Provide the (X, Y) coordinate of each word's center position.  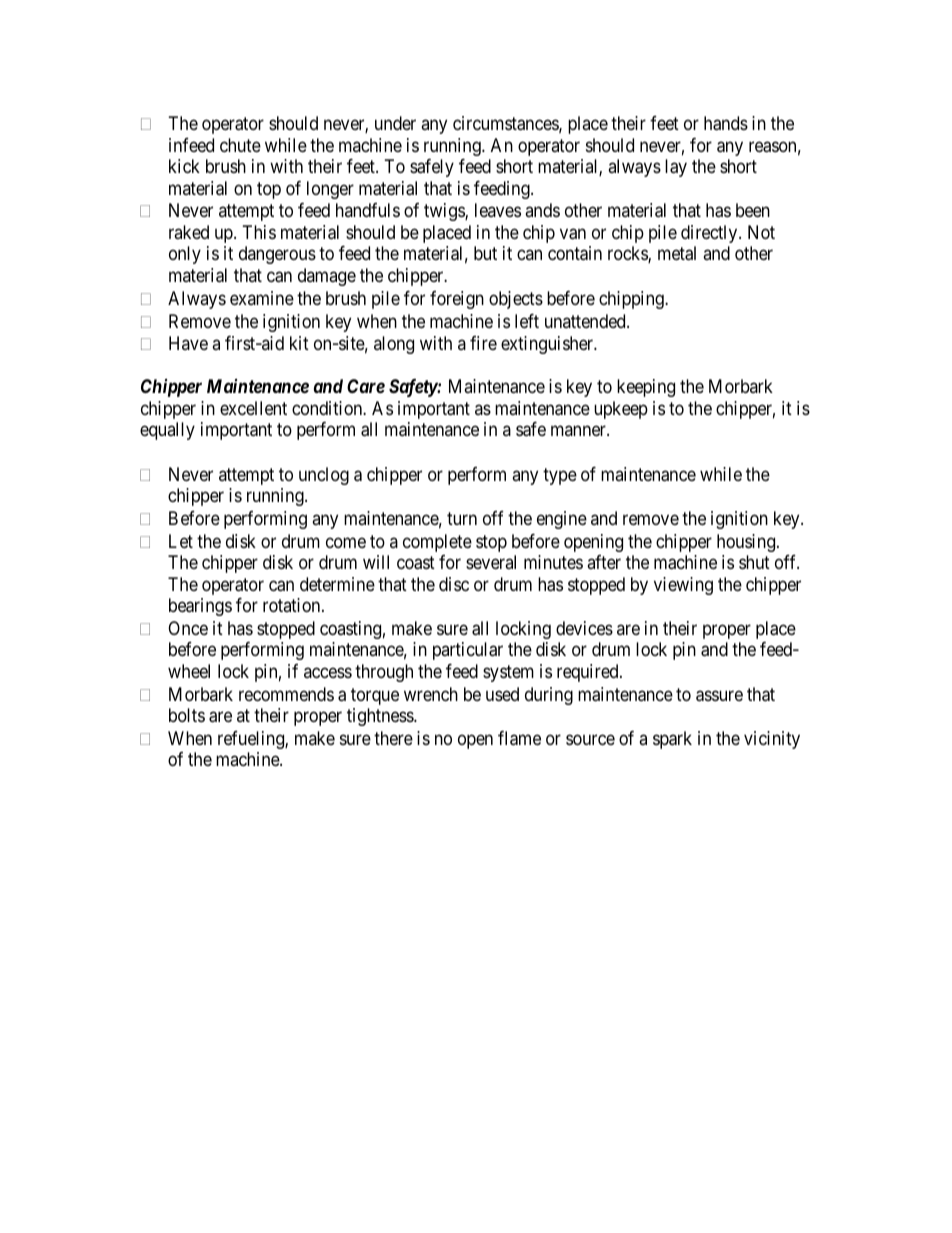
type (560, 476)
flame (519, 738)
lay (676, 168)
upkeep (621, 410)
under (395, 123)
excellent (253, 408)
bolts (187, 715)
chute (240, 145)
